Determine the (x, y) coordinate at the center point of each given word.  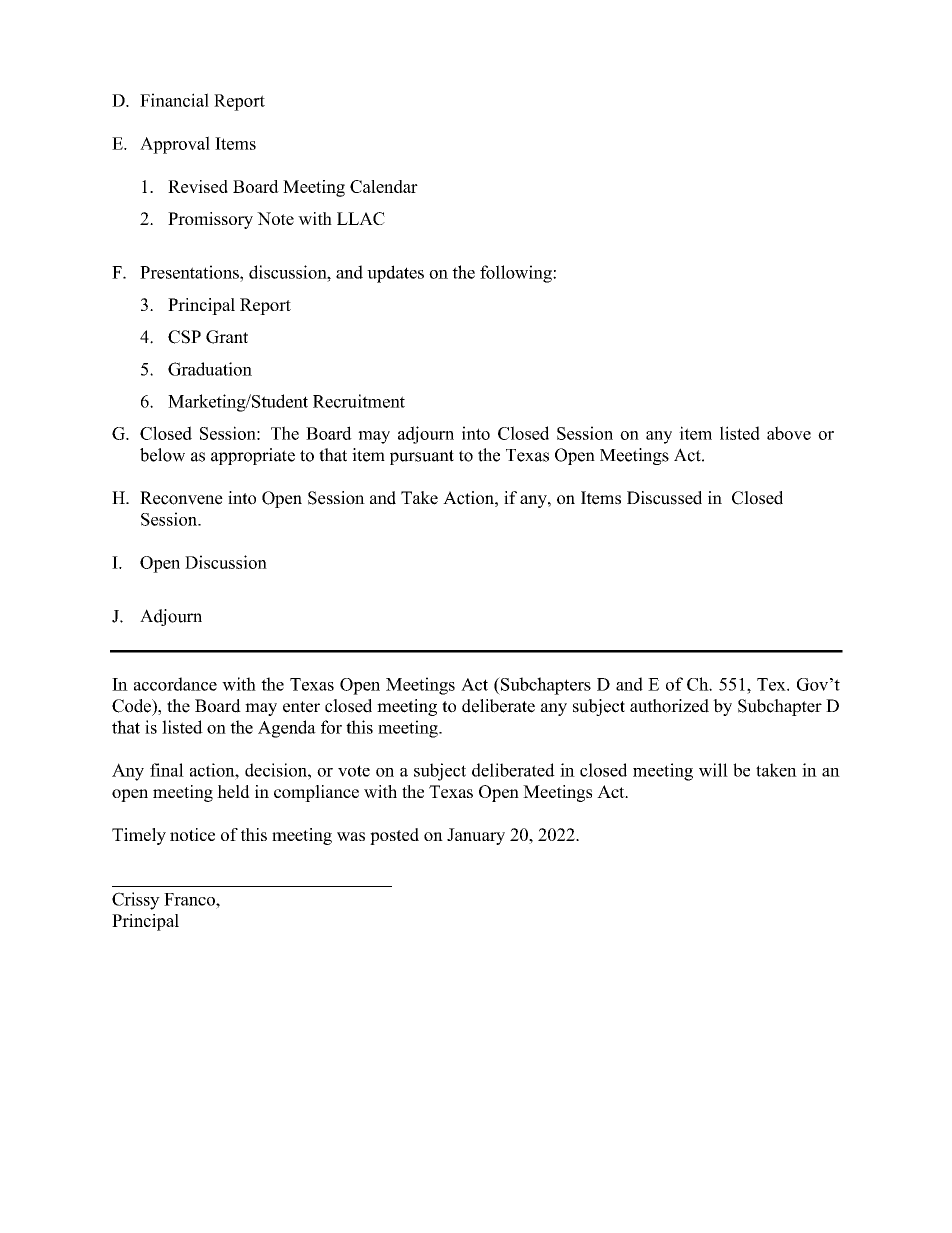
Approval (175, 145)
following (517, 274)
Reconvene (181, 498)
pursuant (422, 457)
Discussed (664, 498)
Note (275, 218)
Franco (190, 899)
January (476, 836)
